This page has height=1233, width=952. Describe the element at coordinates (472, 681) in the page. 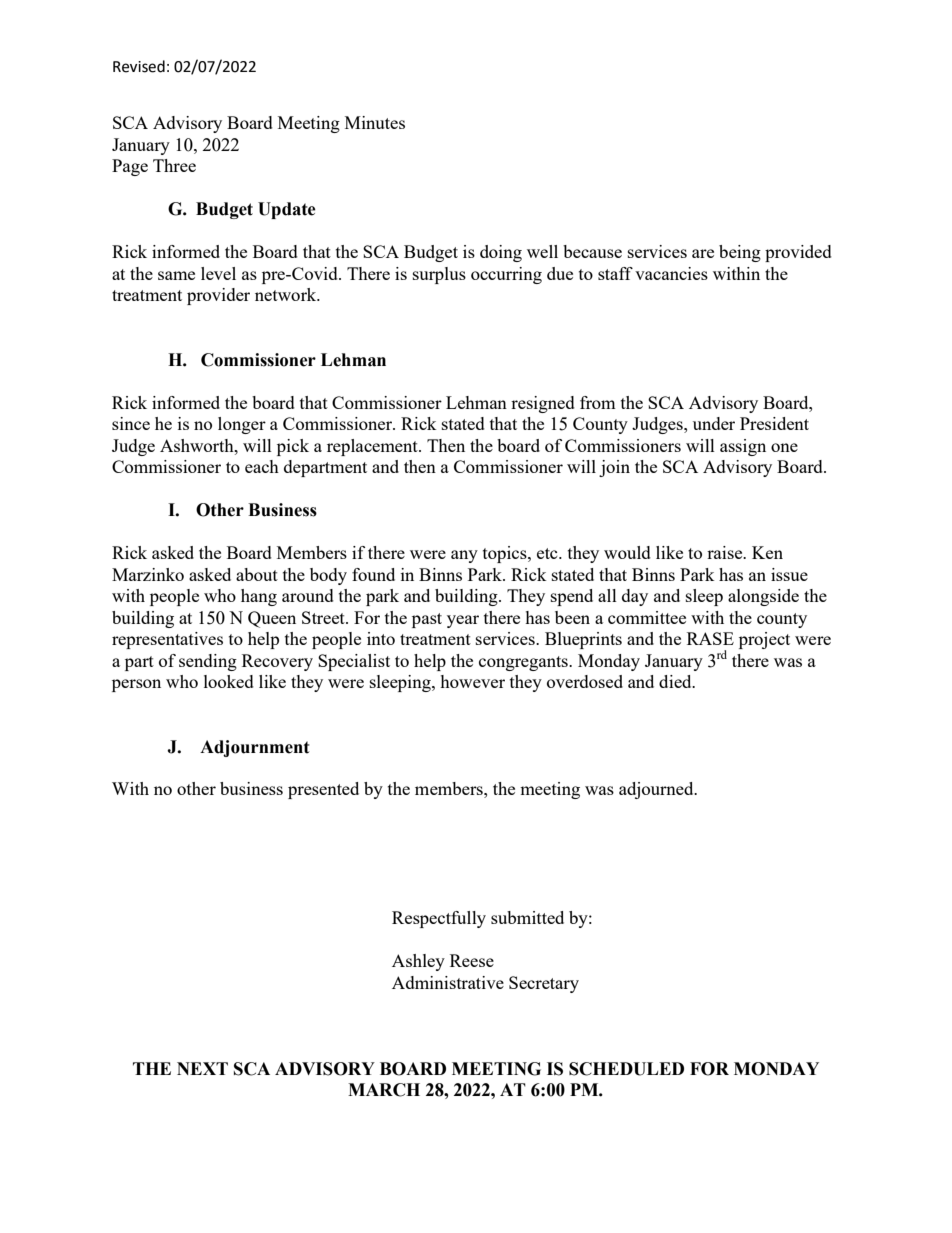

I see `however` at that location.
